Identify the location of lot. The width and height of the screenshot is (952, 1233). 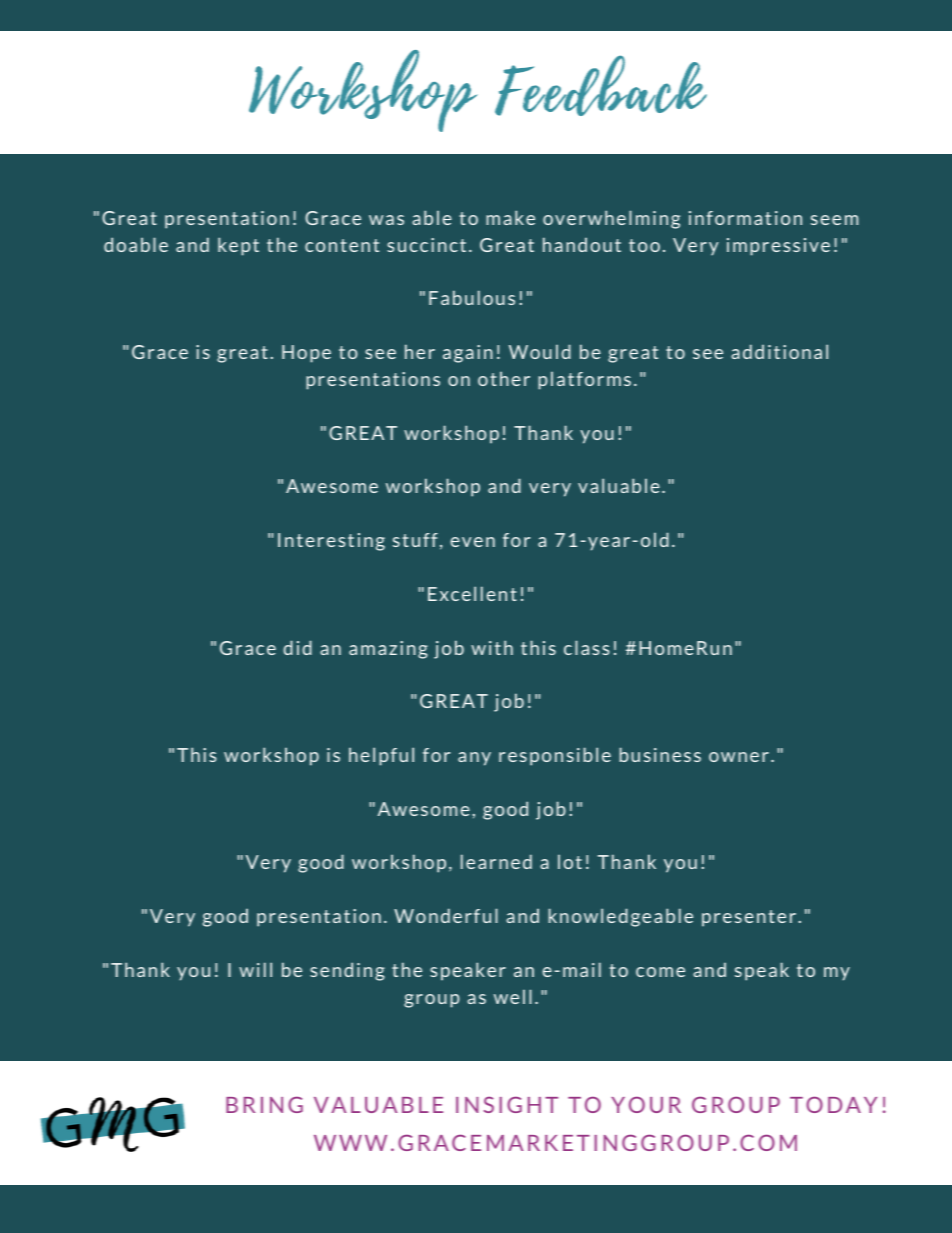
(570, 862).
